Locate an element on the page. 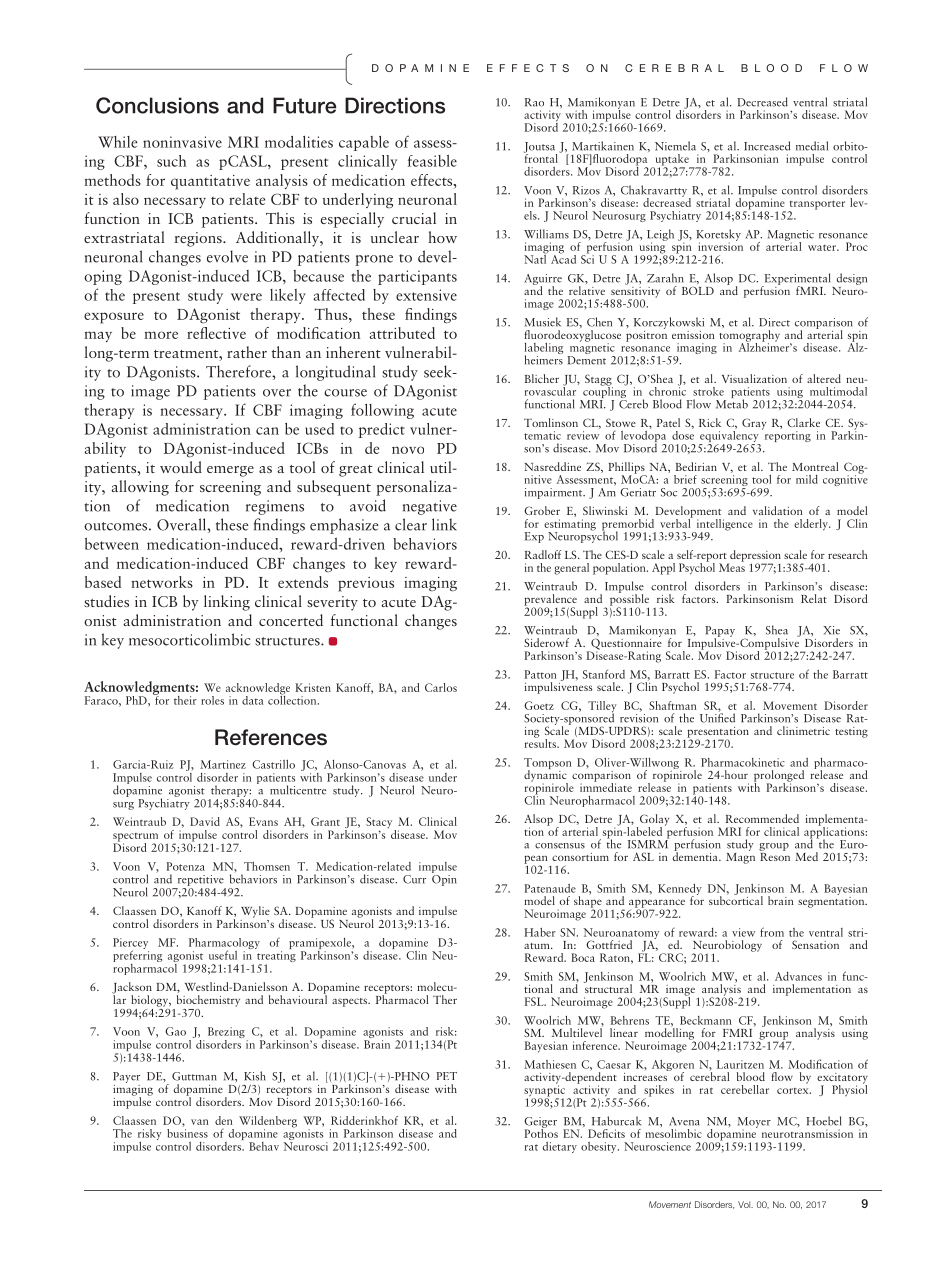 The height and width of the page is (1261, 952). Martinez is located at coordinates (223, 764).
